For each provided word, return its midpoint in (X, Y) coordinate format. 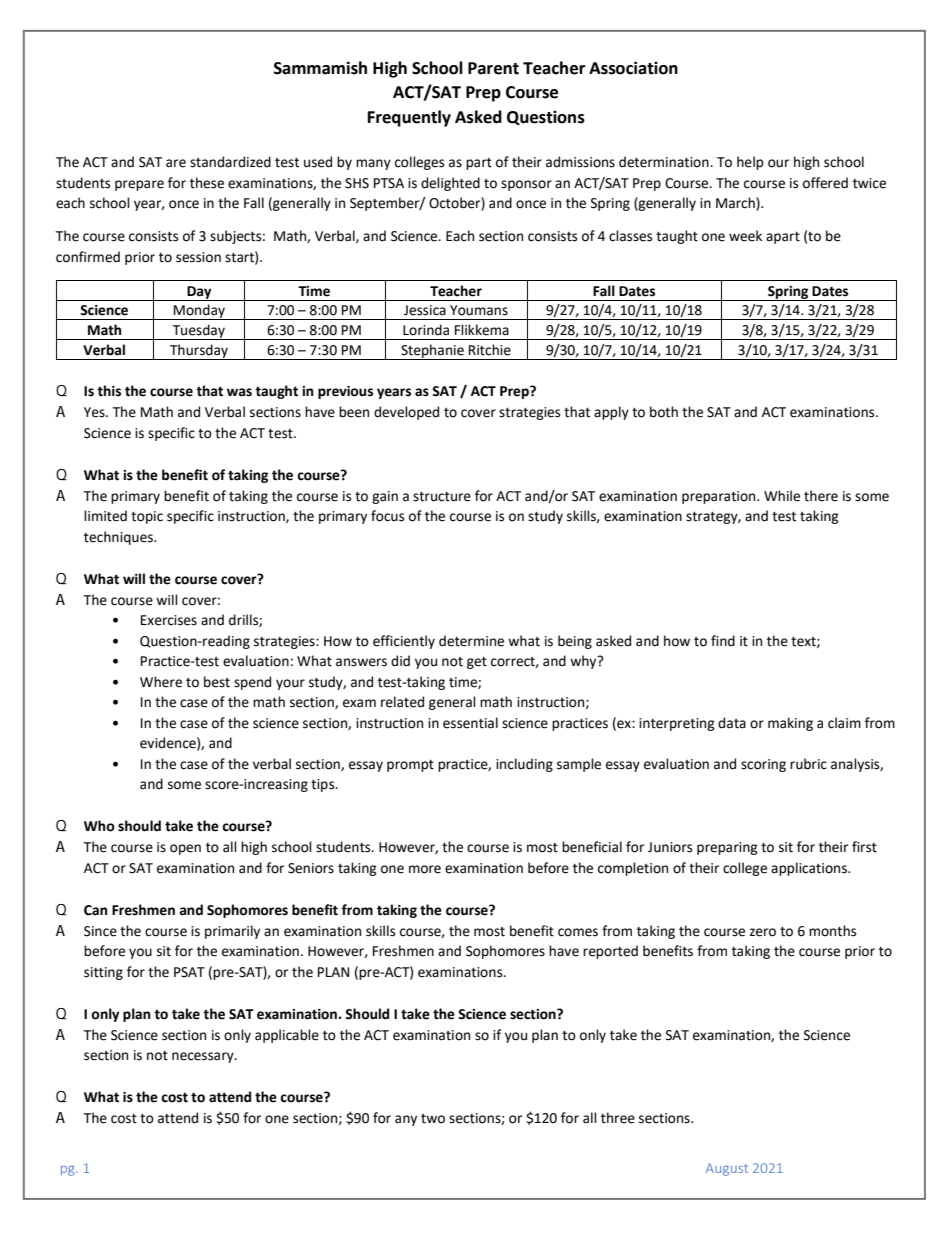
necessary (204, 1057)
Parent (493, 68)
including (524, 765)
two (433, 1119)
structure (442, 497)
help (750, 163)
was (239, 392)
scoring (763, 765)
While (782, 496)
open (185, 849)
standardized (230, 162)
